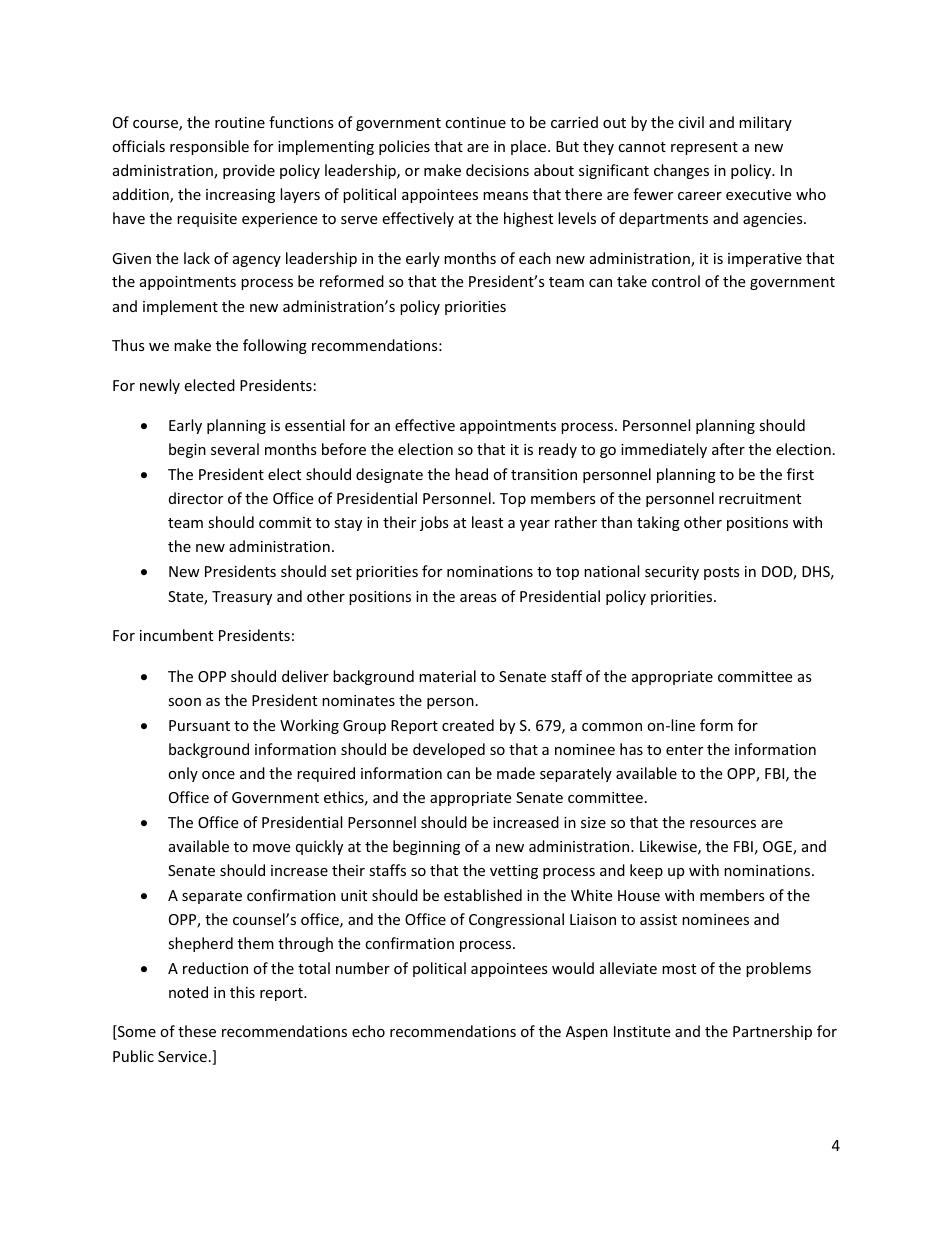 The image size is (952, 1233). What do you see at coordinates (197, 1031) in the image?
I see `these` at bounding box center [197, 1031].
